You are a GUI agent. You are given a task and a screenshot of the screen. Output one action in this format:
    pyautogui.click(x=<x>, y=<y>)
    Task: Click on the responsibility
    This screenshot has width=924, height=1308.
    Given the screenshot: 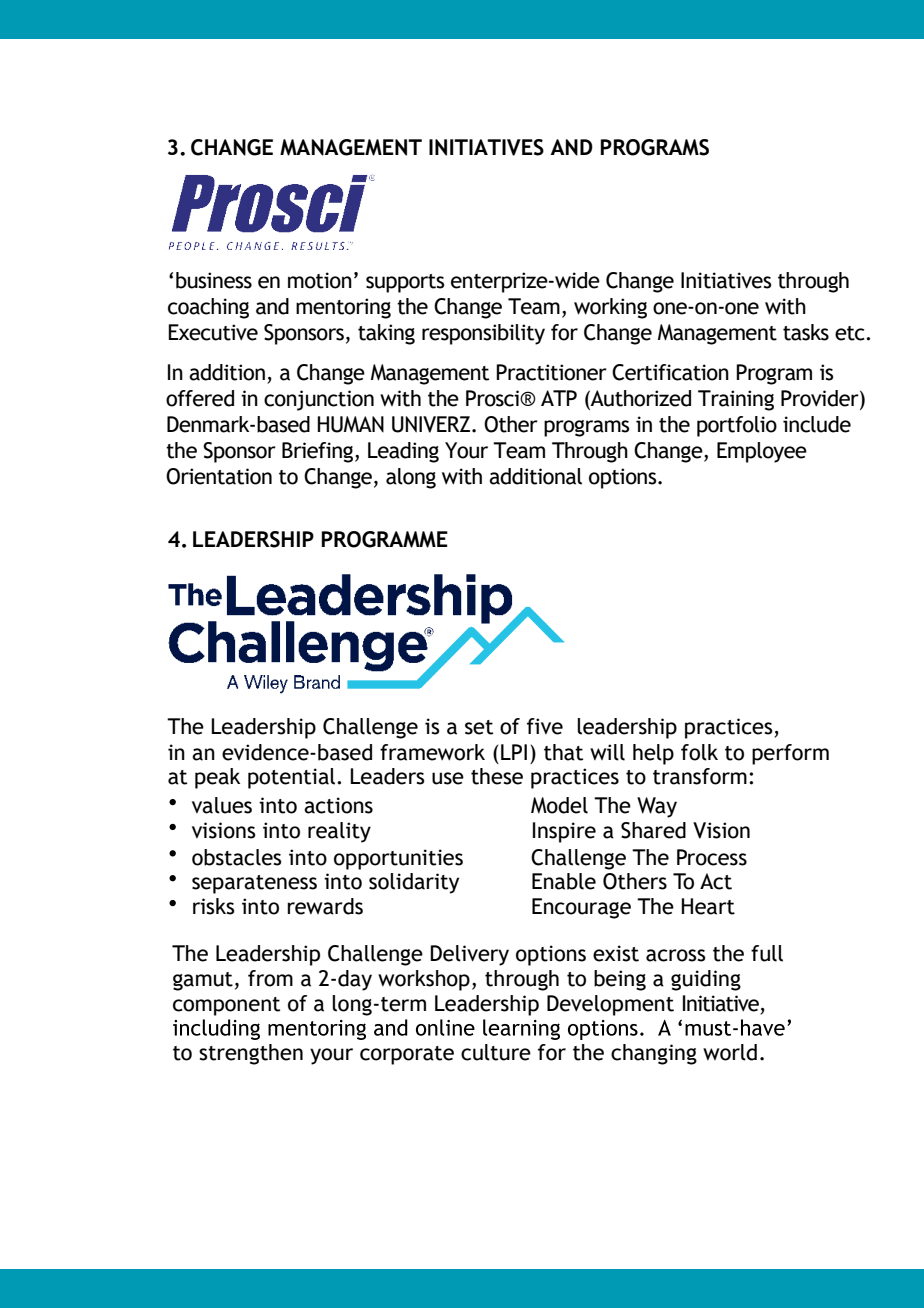 What is the action you would take?
    pyautogui.click(x=483, y=334)
